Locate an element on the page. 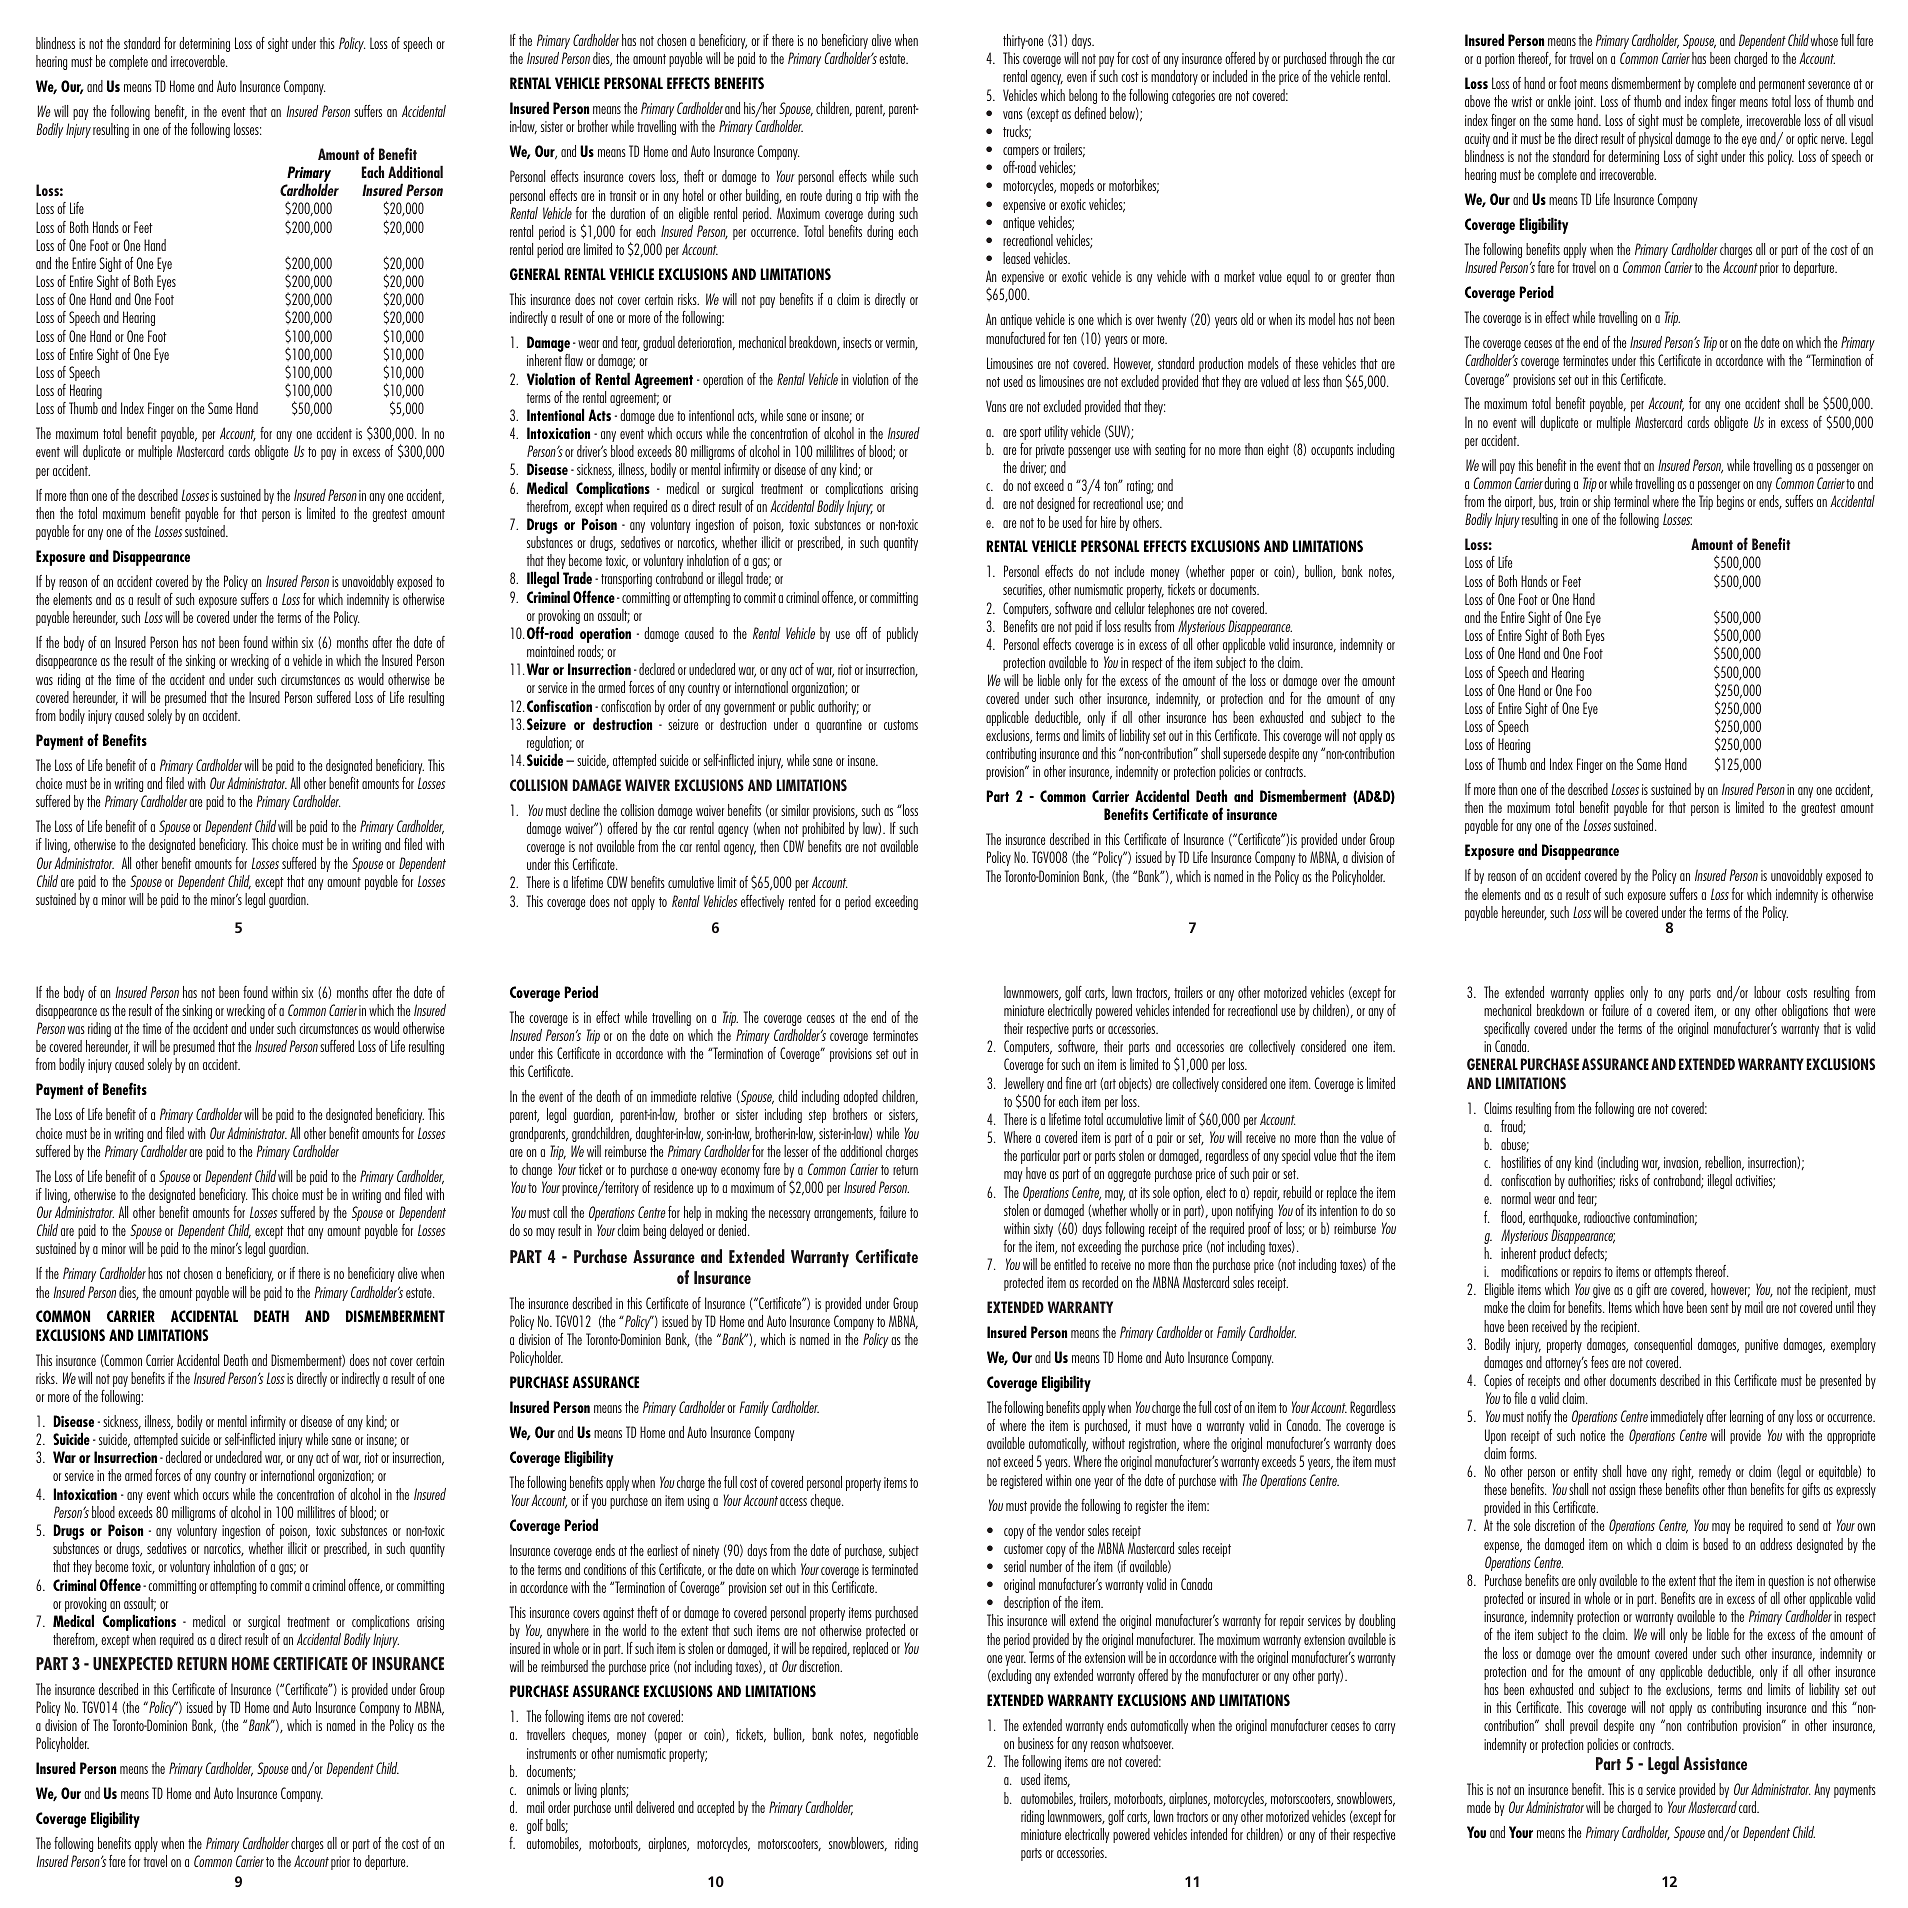 This page has height=1908, width=1908. belong is located at coordinates (1083, 96).
